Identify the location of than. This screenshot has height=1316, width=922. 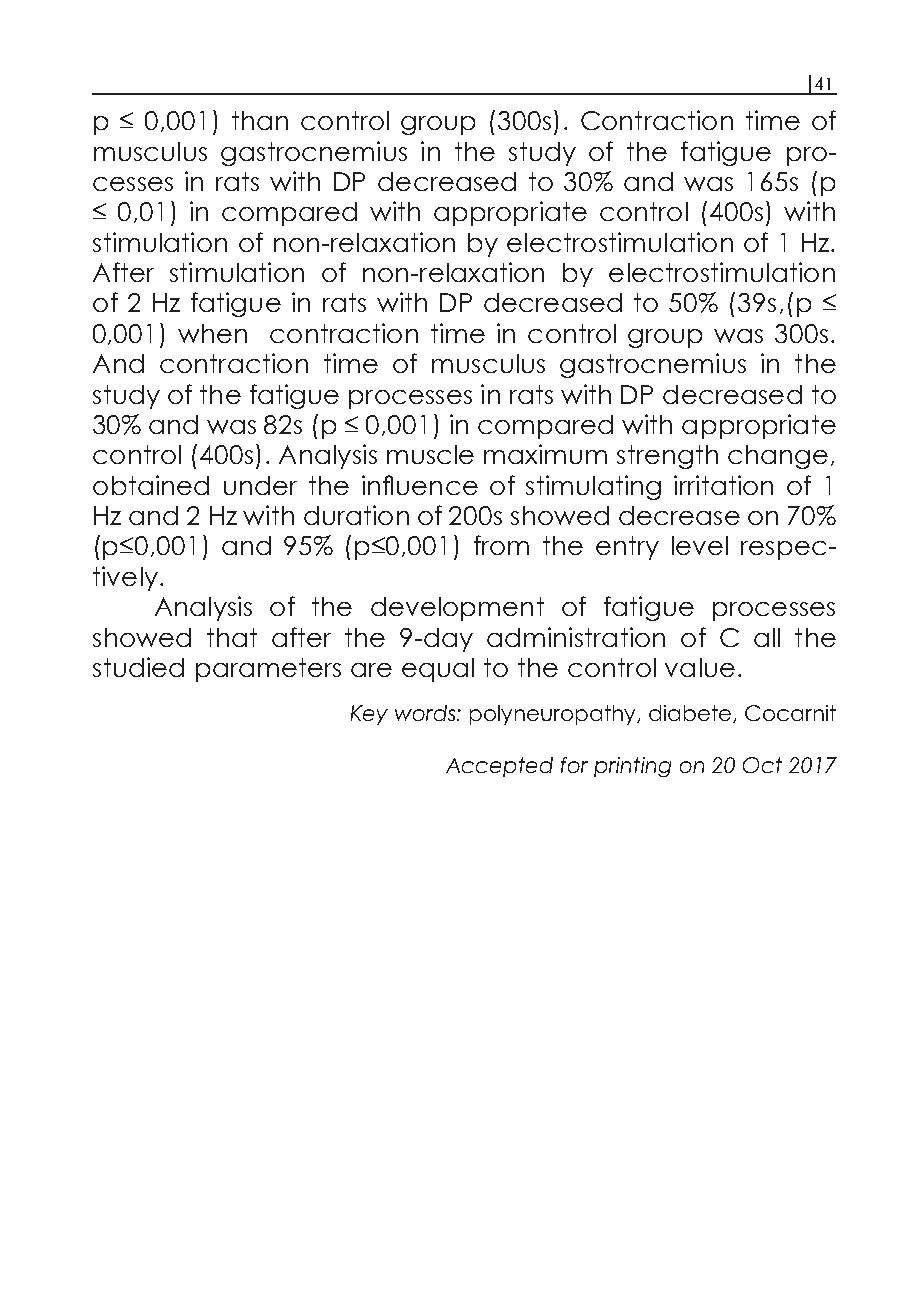
(260, 120).
